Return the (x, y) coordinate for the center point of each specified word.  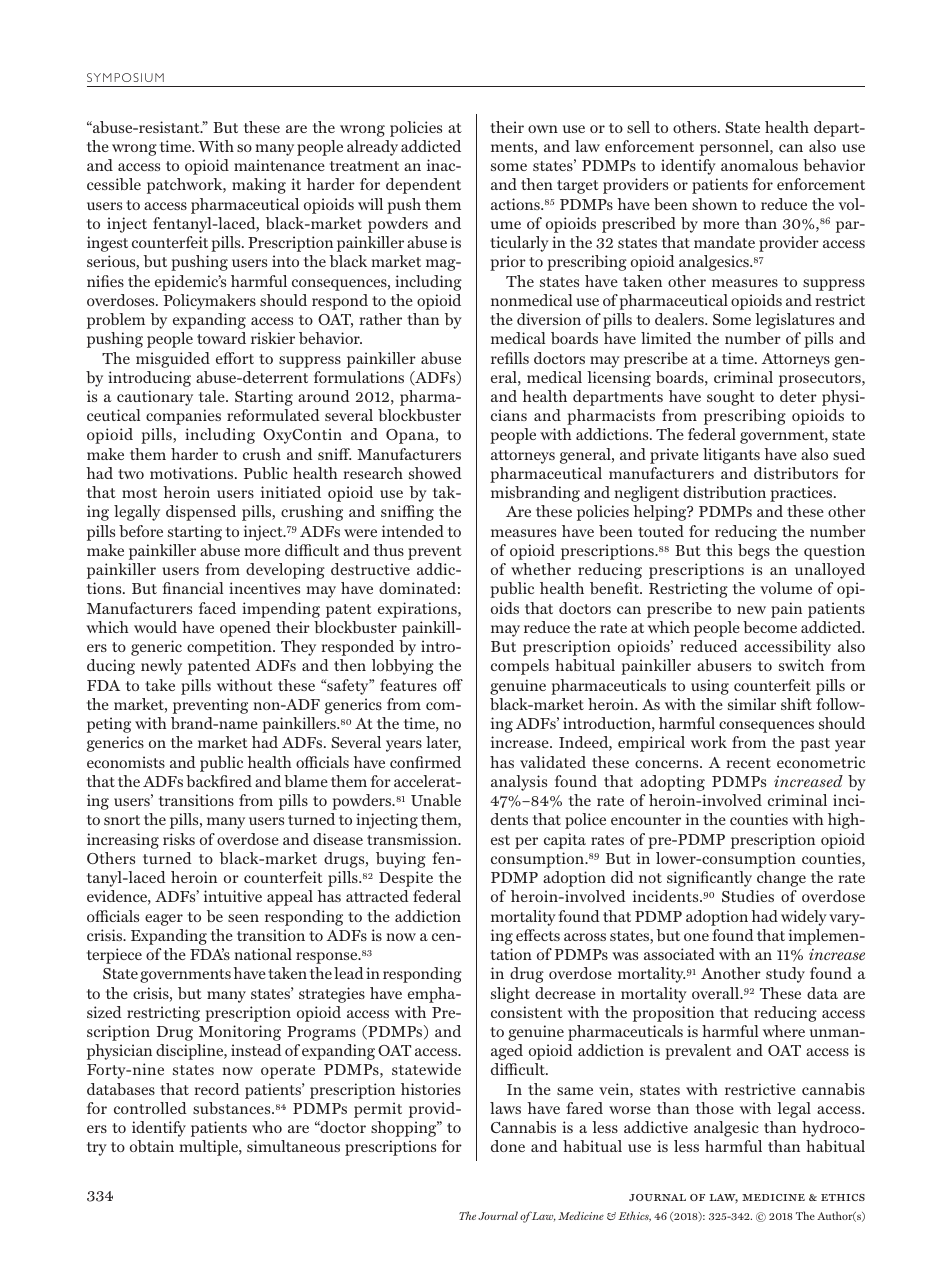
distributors (796, 473)
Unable (436, 800)
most (139, 493)
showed (435, 473)
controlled (150, 1108)
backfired (219, 781)
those (715, 1108)
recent (748, 763)
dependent (423, 186)
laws (505, 1108)
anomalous (759, 165)
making (259, 186)
